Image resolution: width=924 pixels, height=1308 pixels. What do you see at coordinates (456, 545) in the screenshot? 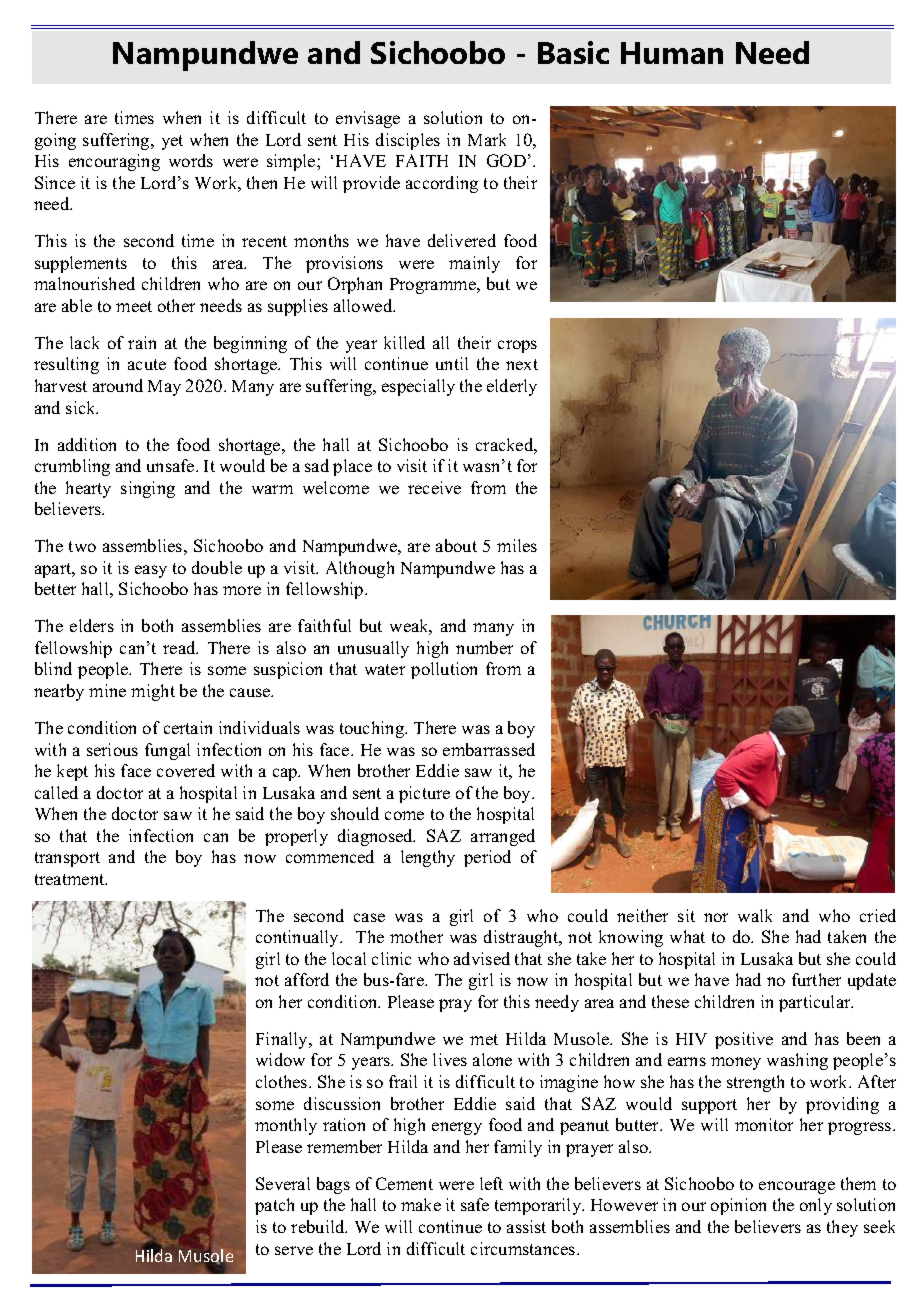
I see `about` at bounding box center [456, 545].
